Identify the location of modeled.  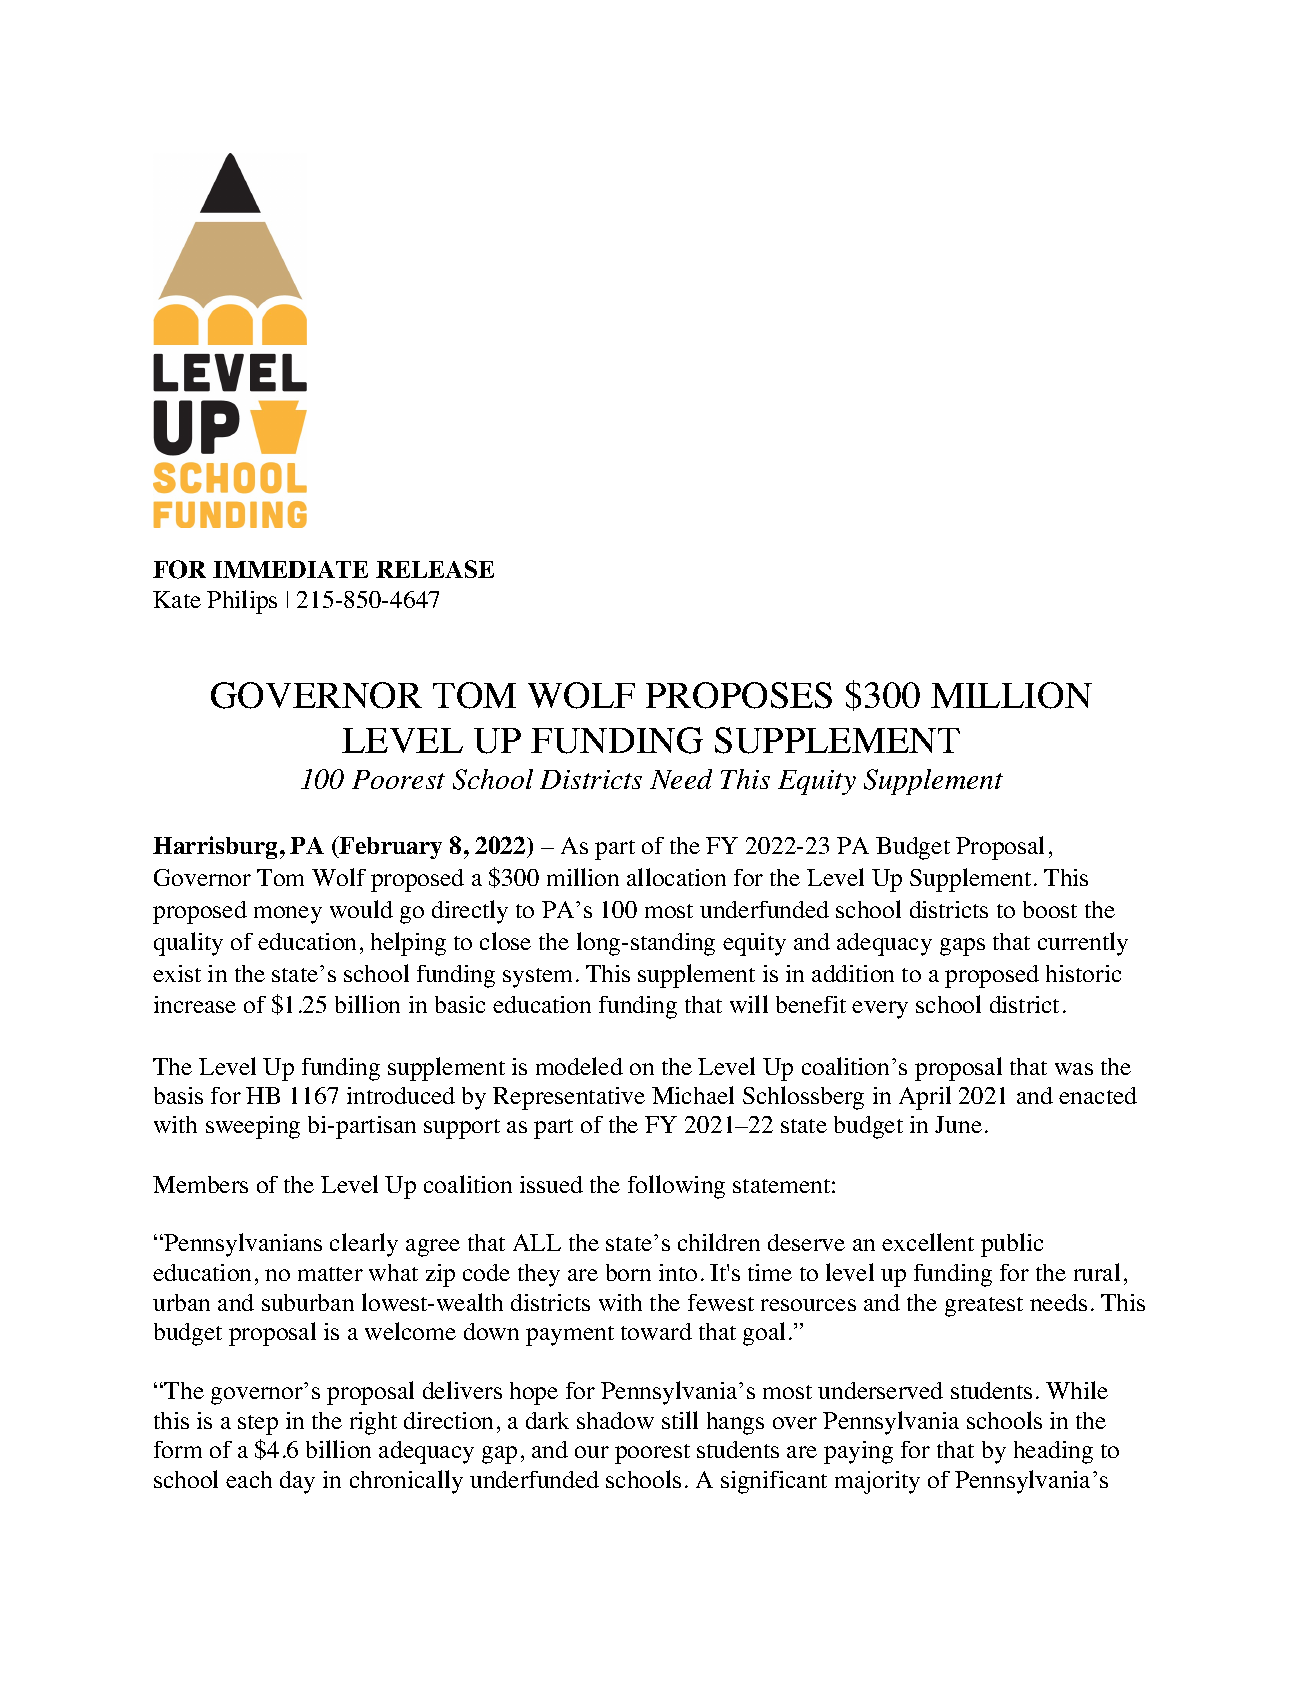
(579, 1066).
